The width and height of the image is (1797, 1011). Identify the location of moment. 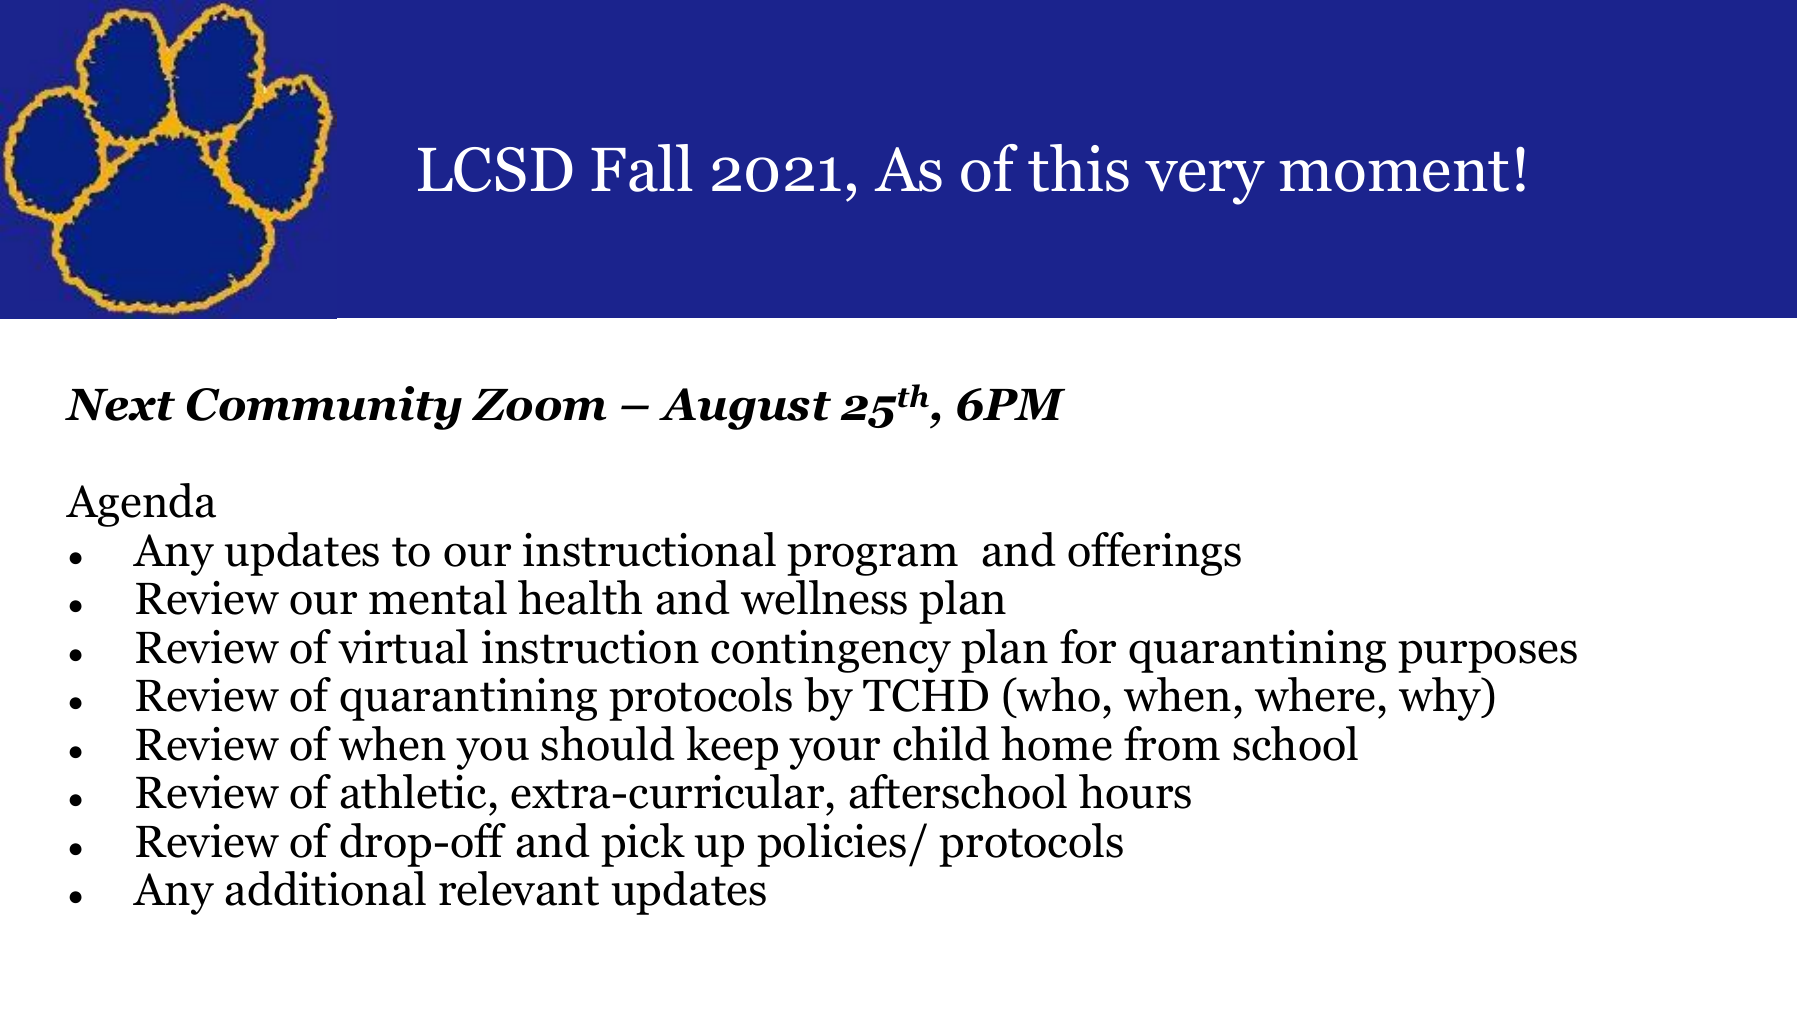
(1394, 172).
